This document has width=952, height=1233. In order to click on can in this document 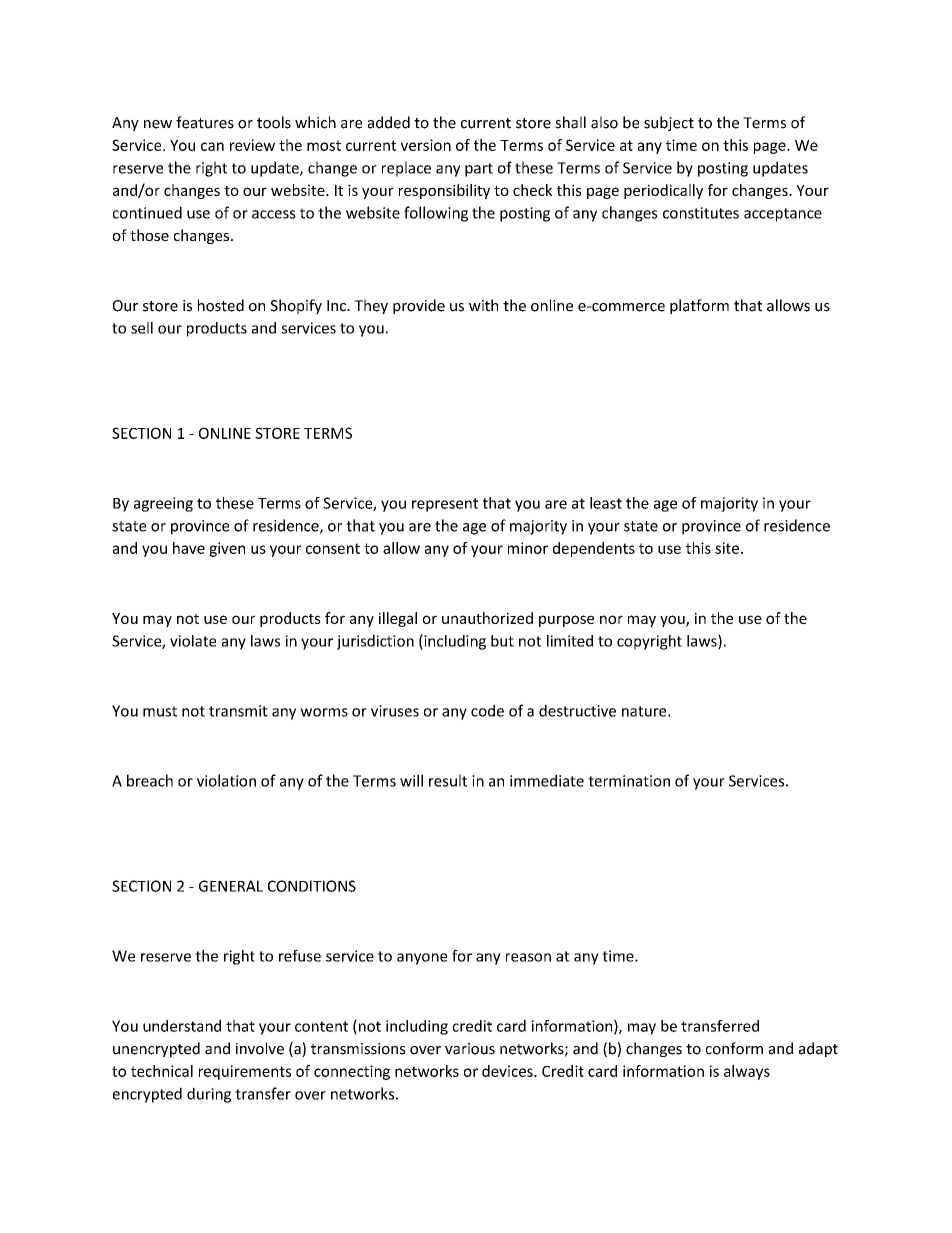, I will do `click(212, 146)`.
